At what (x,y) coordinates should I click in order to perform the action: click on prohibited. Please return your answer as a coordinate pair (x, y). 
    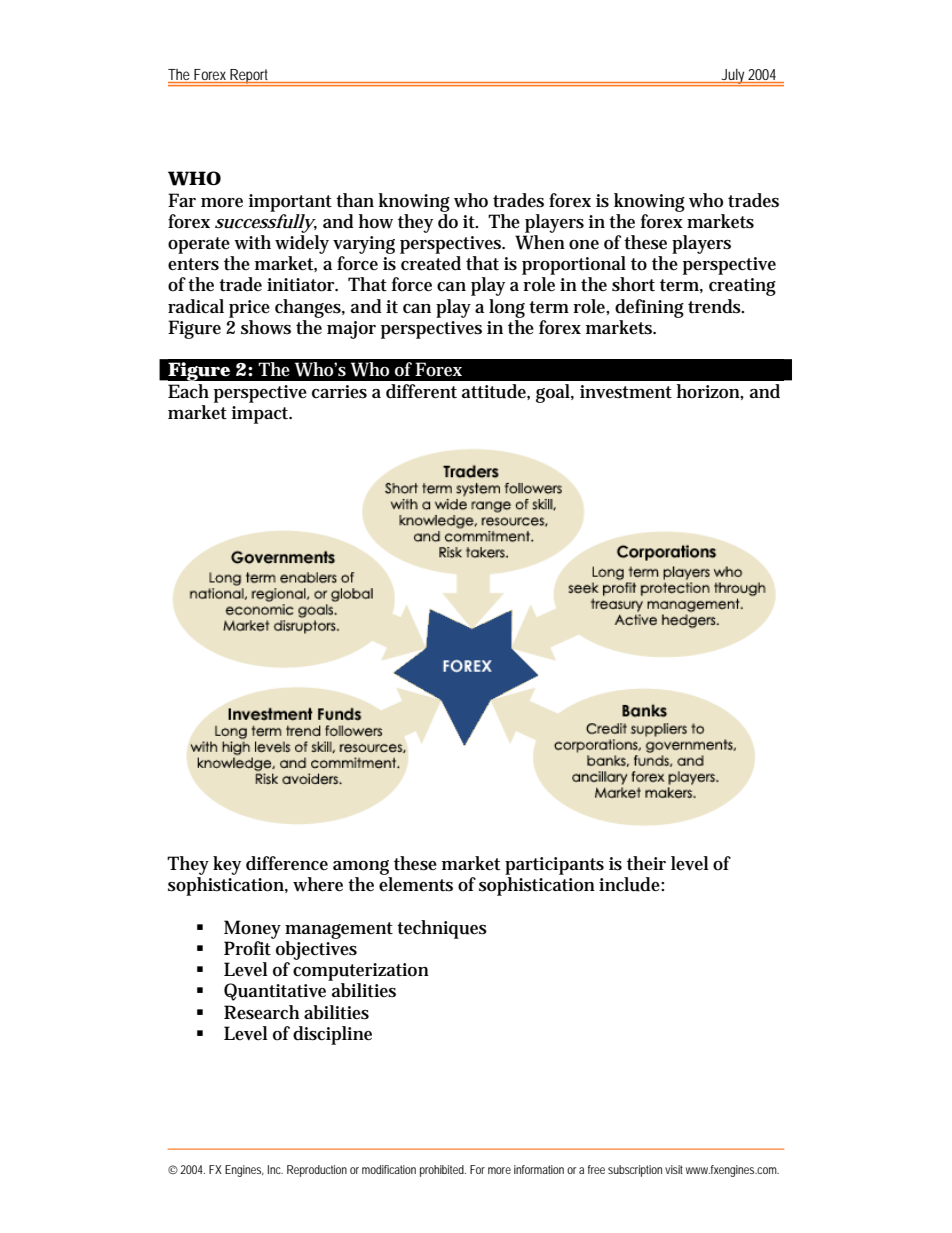
    Looking at the image, I should click on (443, 1171).
